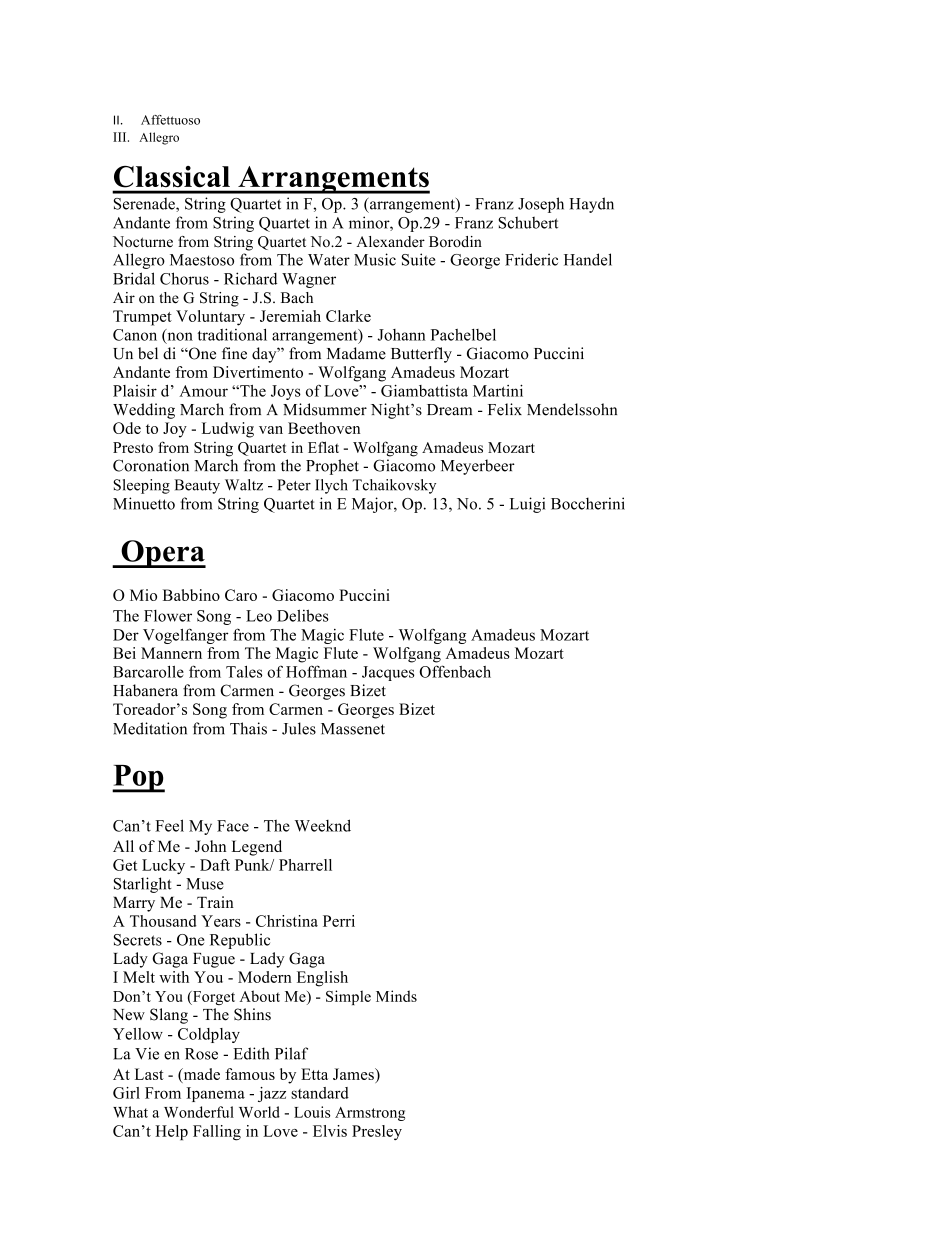 Image resolution: width=952 pixels, height=1233 pixels. What do you see at coordinates (197, 486) in the document?
I see `Beauty` at bounding box center [197, 486].
